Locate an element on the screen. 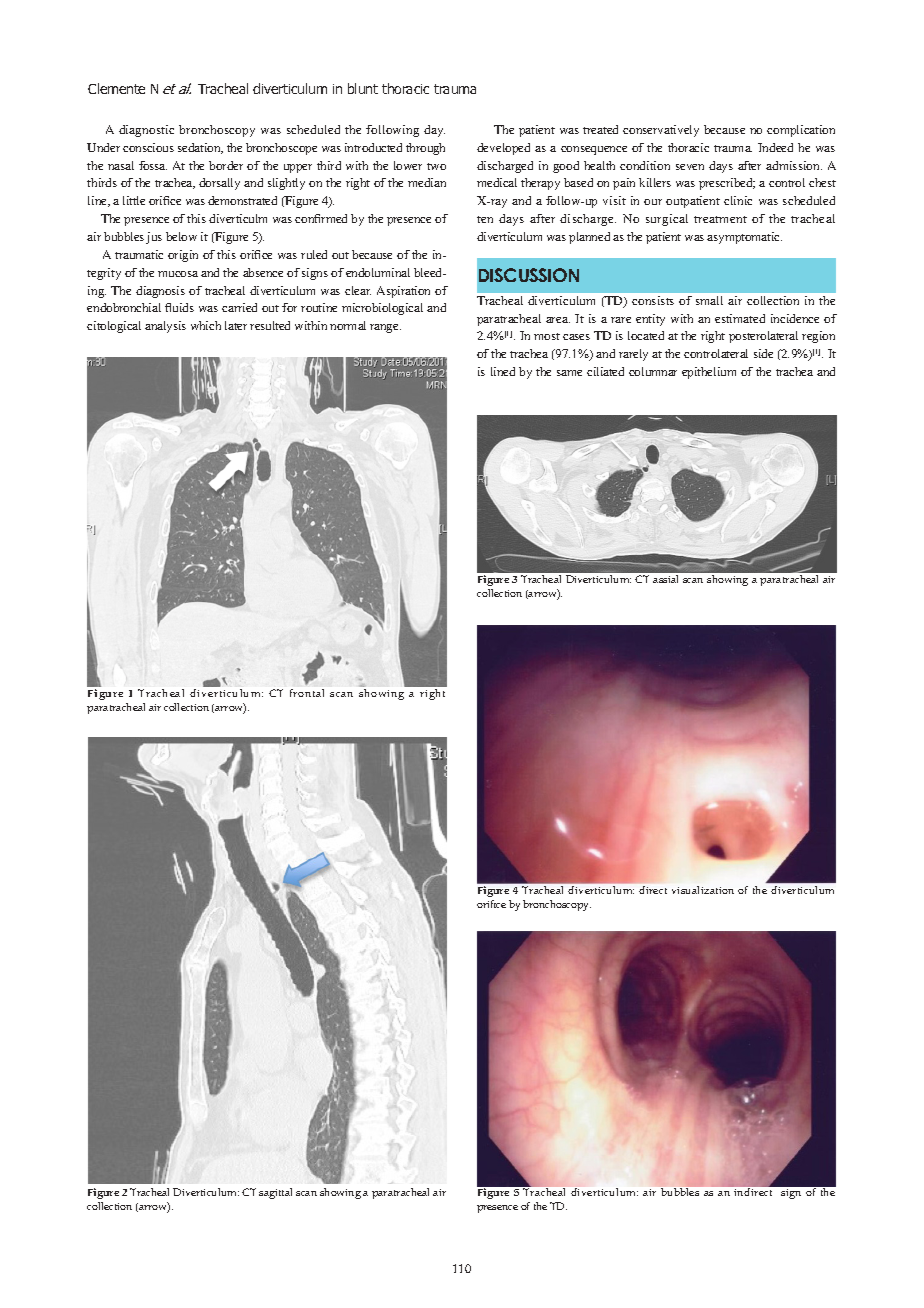 This screenshot has width=924, height=1308. sedation is located at coordinates (200, 148).
